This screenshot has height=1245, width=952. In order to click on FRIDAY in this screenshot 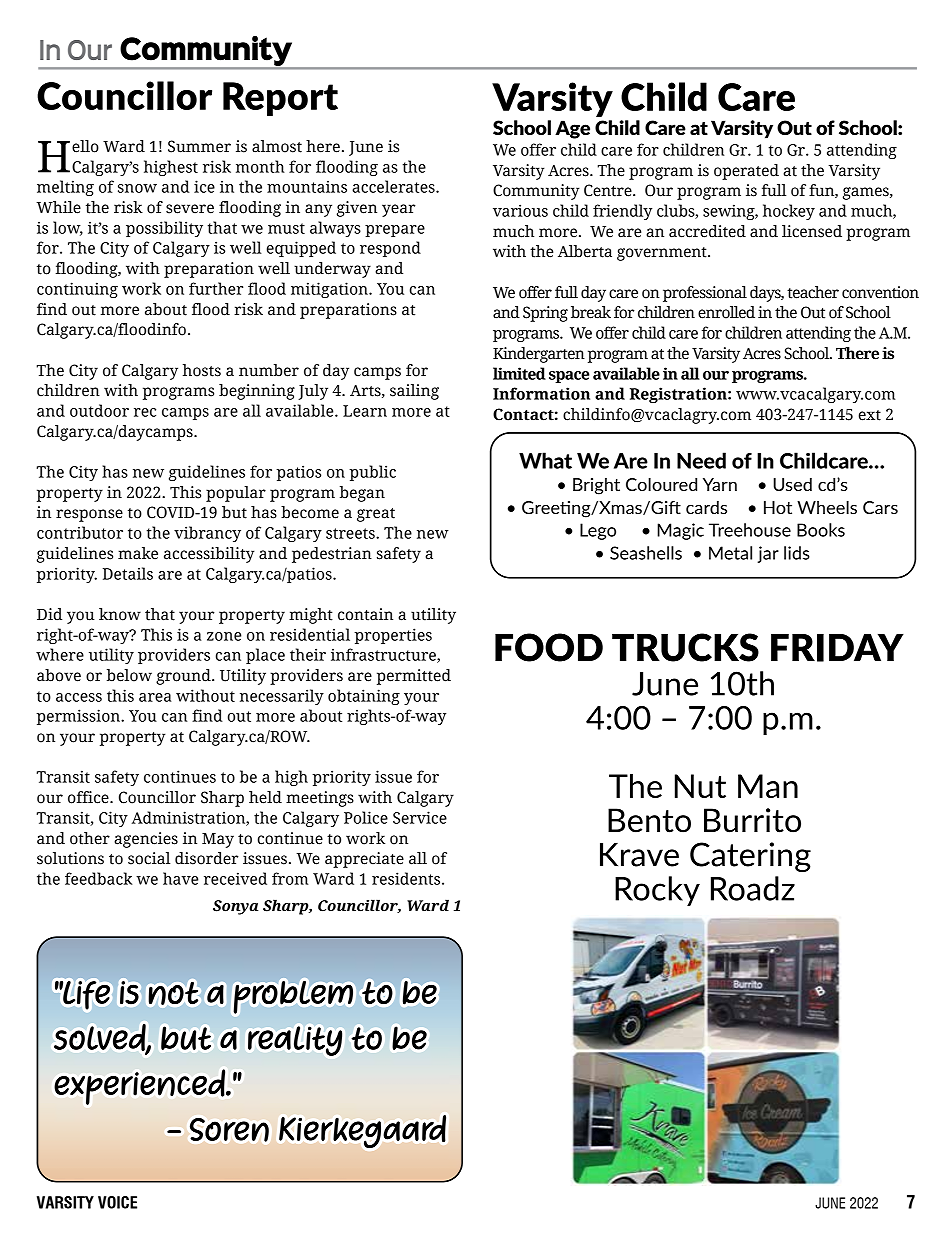, I will do `click(837, 648)`.
